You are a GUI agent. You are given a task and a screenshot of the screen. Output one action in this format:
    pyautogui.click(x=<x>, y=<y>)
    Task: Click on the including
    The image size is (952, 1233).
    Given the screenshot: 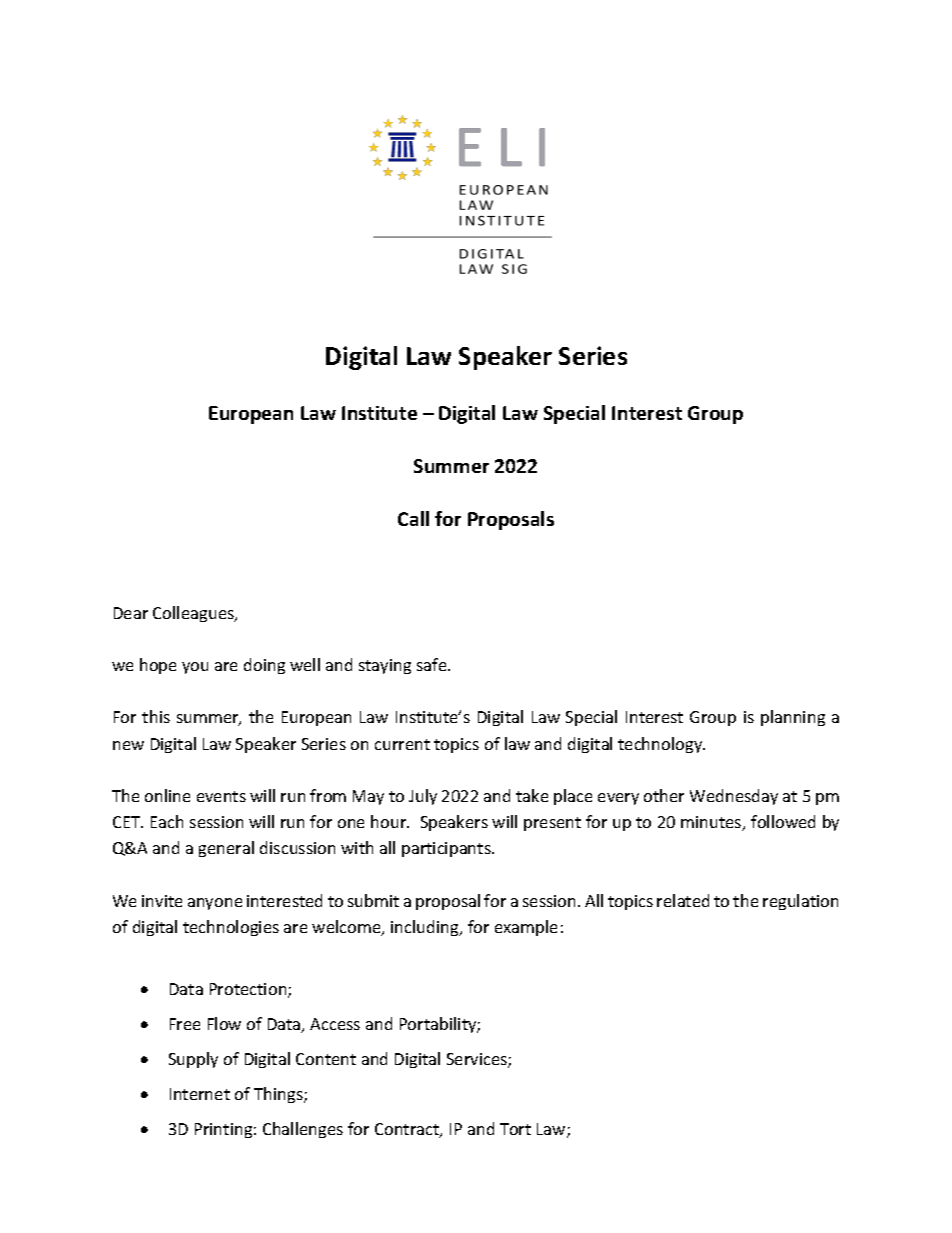 What is the action you would take?
    pyautogui.click(x=426, y=928)
